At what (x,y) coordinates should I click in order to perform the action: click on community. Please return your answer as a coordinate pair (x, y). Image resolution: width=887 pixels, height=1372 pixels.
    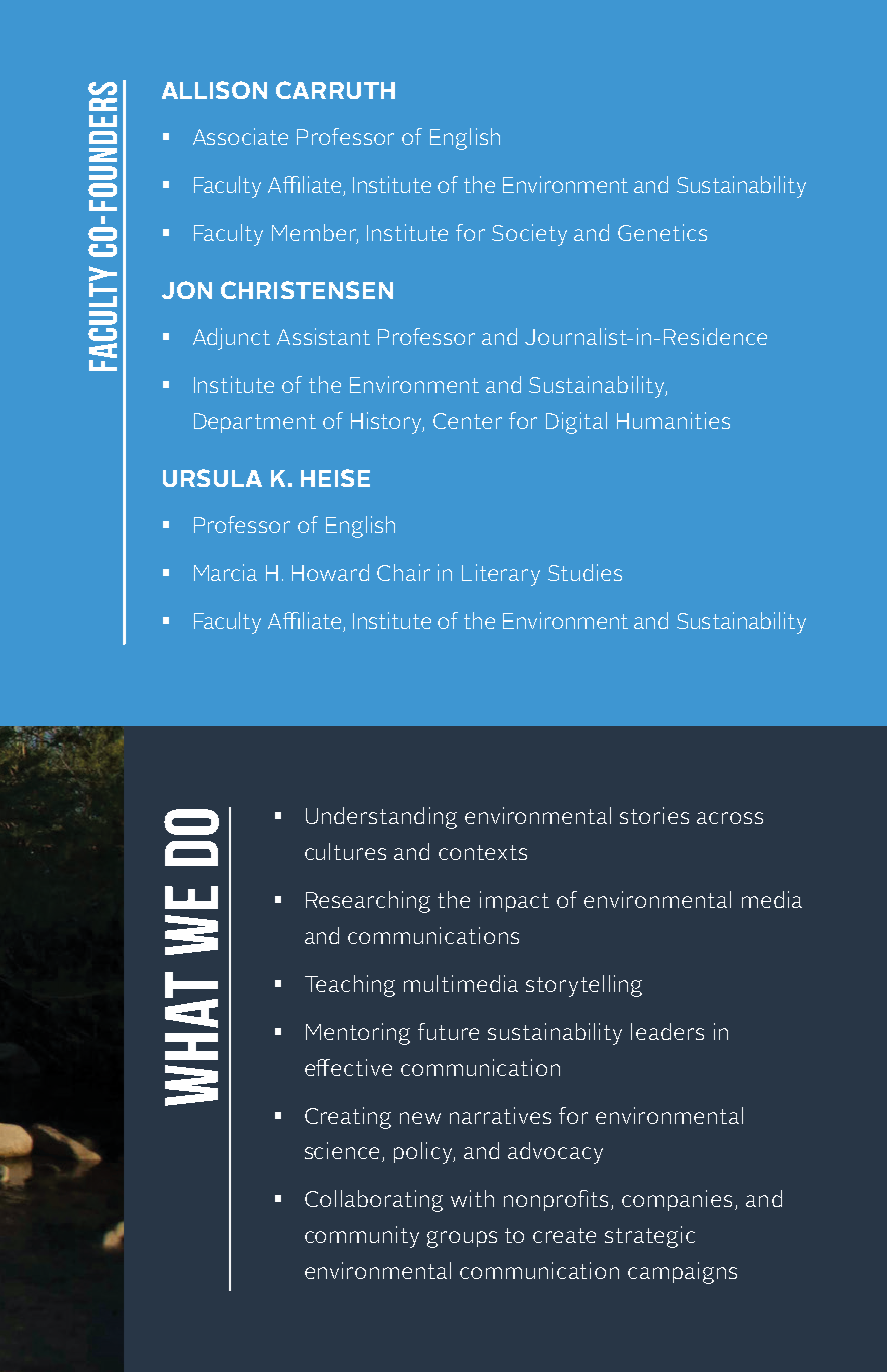
    Looking at the image, I should click on (362, 1237).
